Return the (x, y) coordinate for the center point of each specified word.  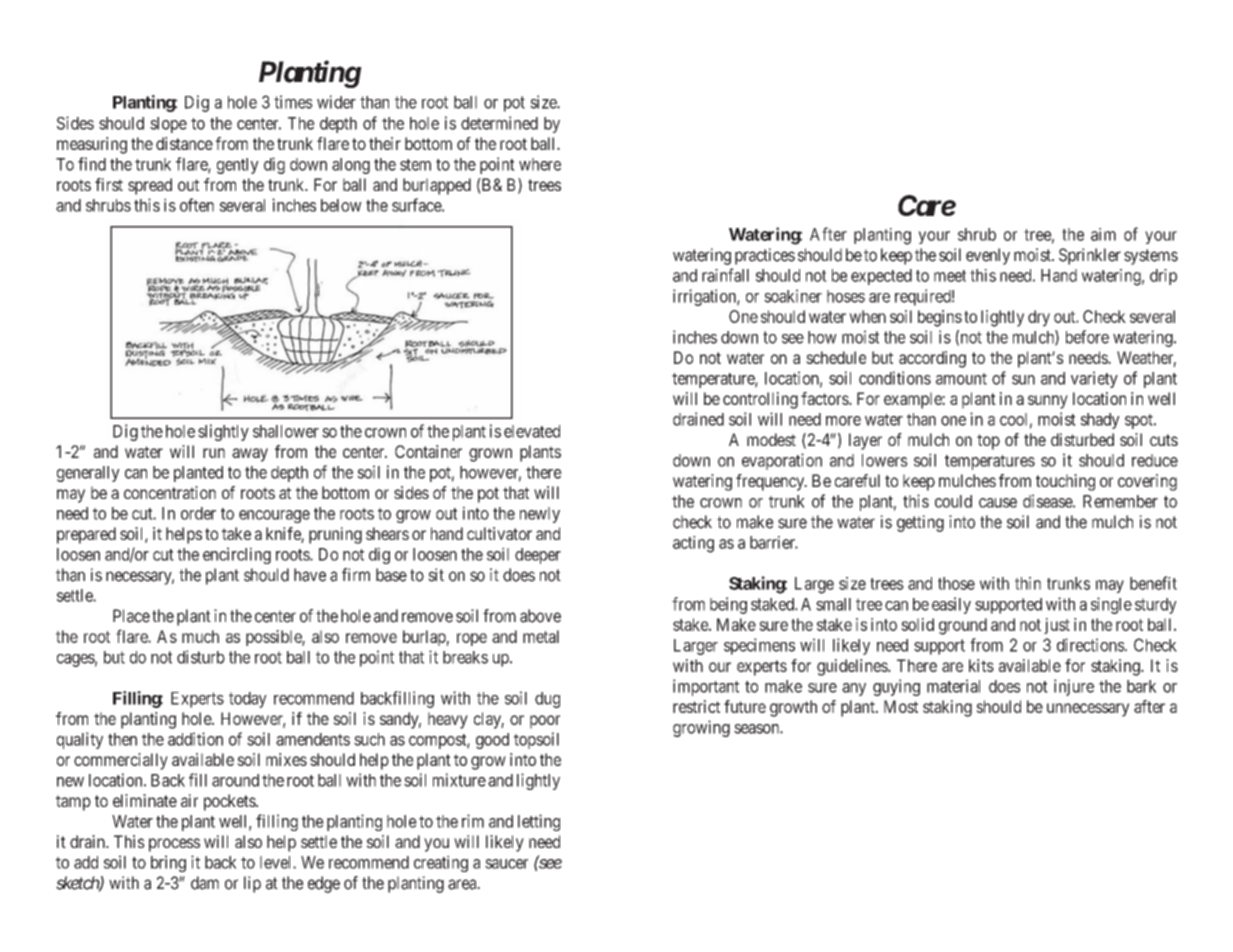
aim (1103, 234)
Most (901, 706)
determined (499, 123)
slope (168, 125)
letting (539, 822)
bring (168, 863)
